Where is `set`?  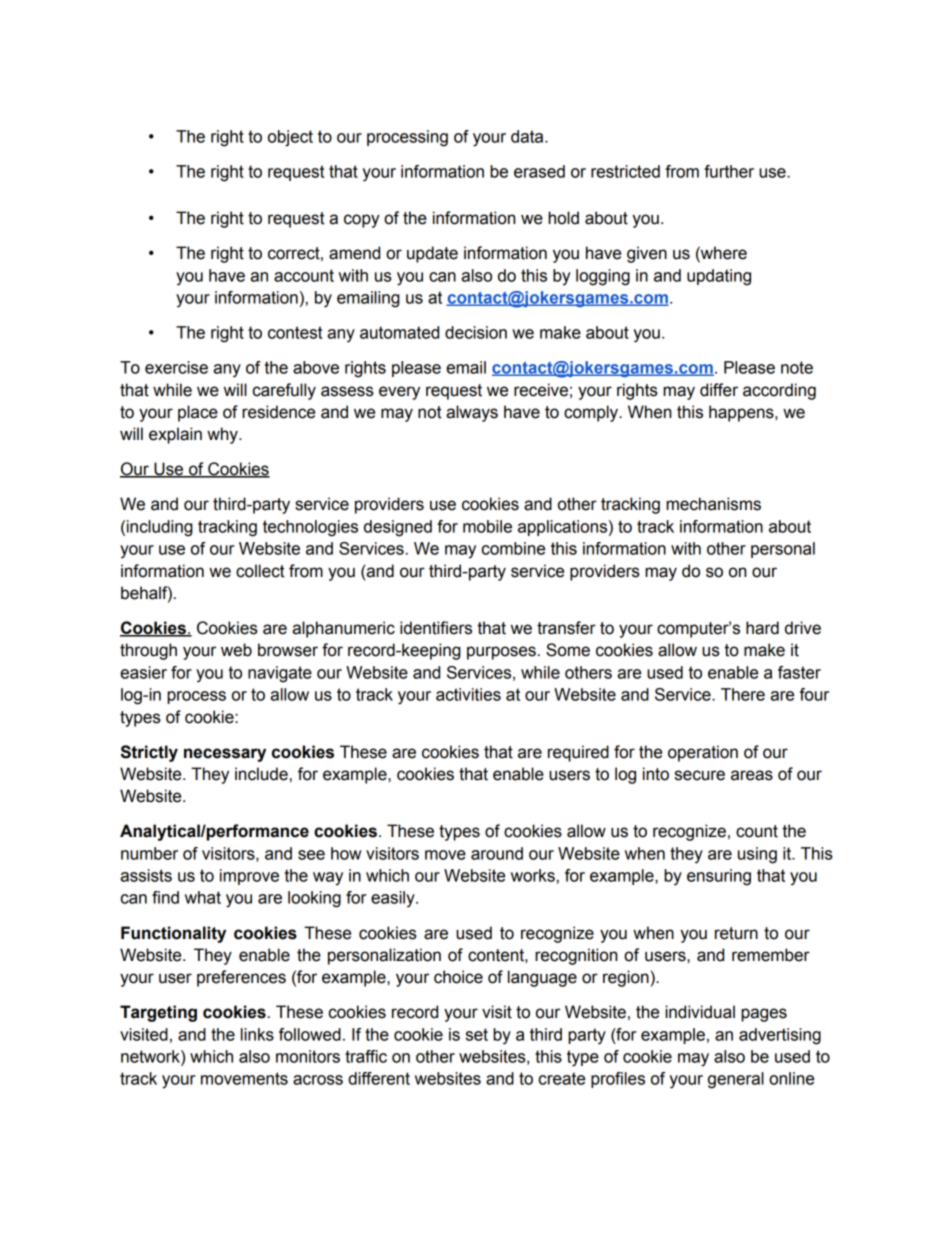 set is located at coordinates (477, 1034).
